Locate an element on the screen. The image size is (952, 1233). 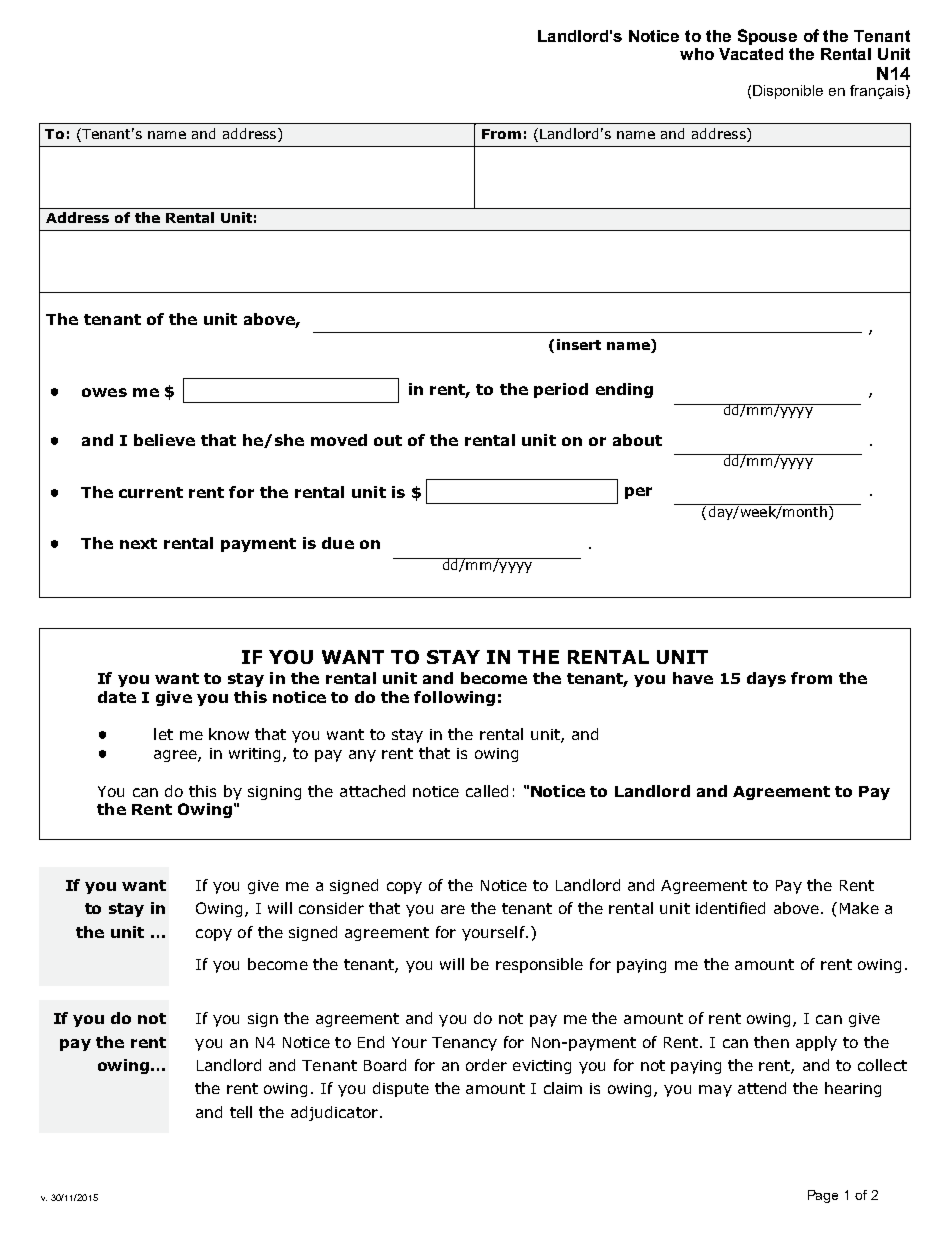
period is located at coordinates (561, 390).
